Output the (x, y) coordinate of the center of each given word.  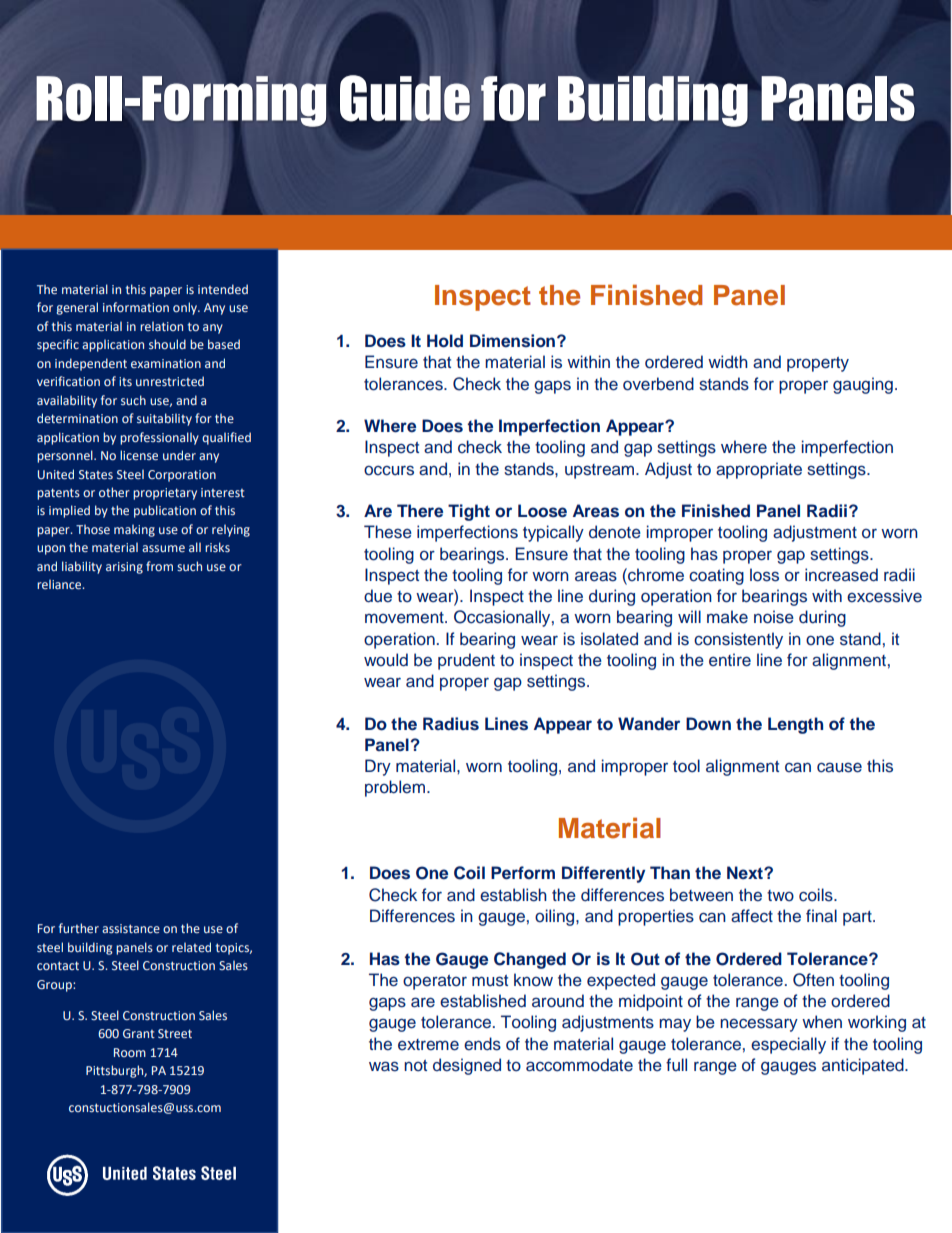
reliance (60, 584)
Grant (139, 1033)
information (136, 307)
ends (482, 1044)
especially (788, 1045)
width (728, 361)
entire (730, 660)
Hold (445, 341)
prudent (466, 661)
